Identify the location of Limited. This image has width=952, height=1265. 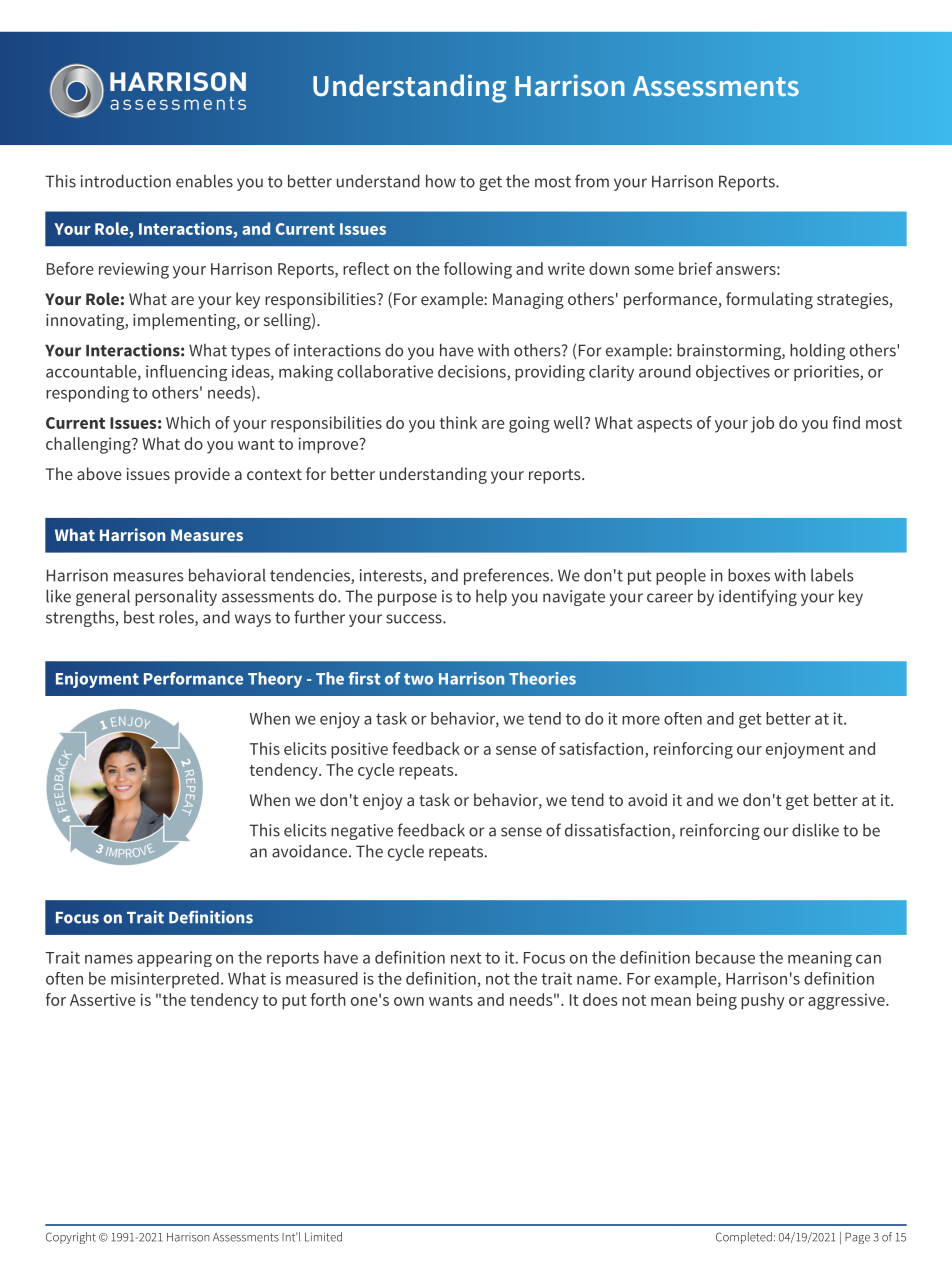
(323, 1237).
